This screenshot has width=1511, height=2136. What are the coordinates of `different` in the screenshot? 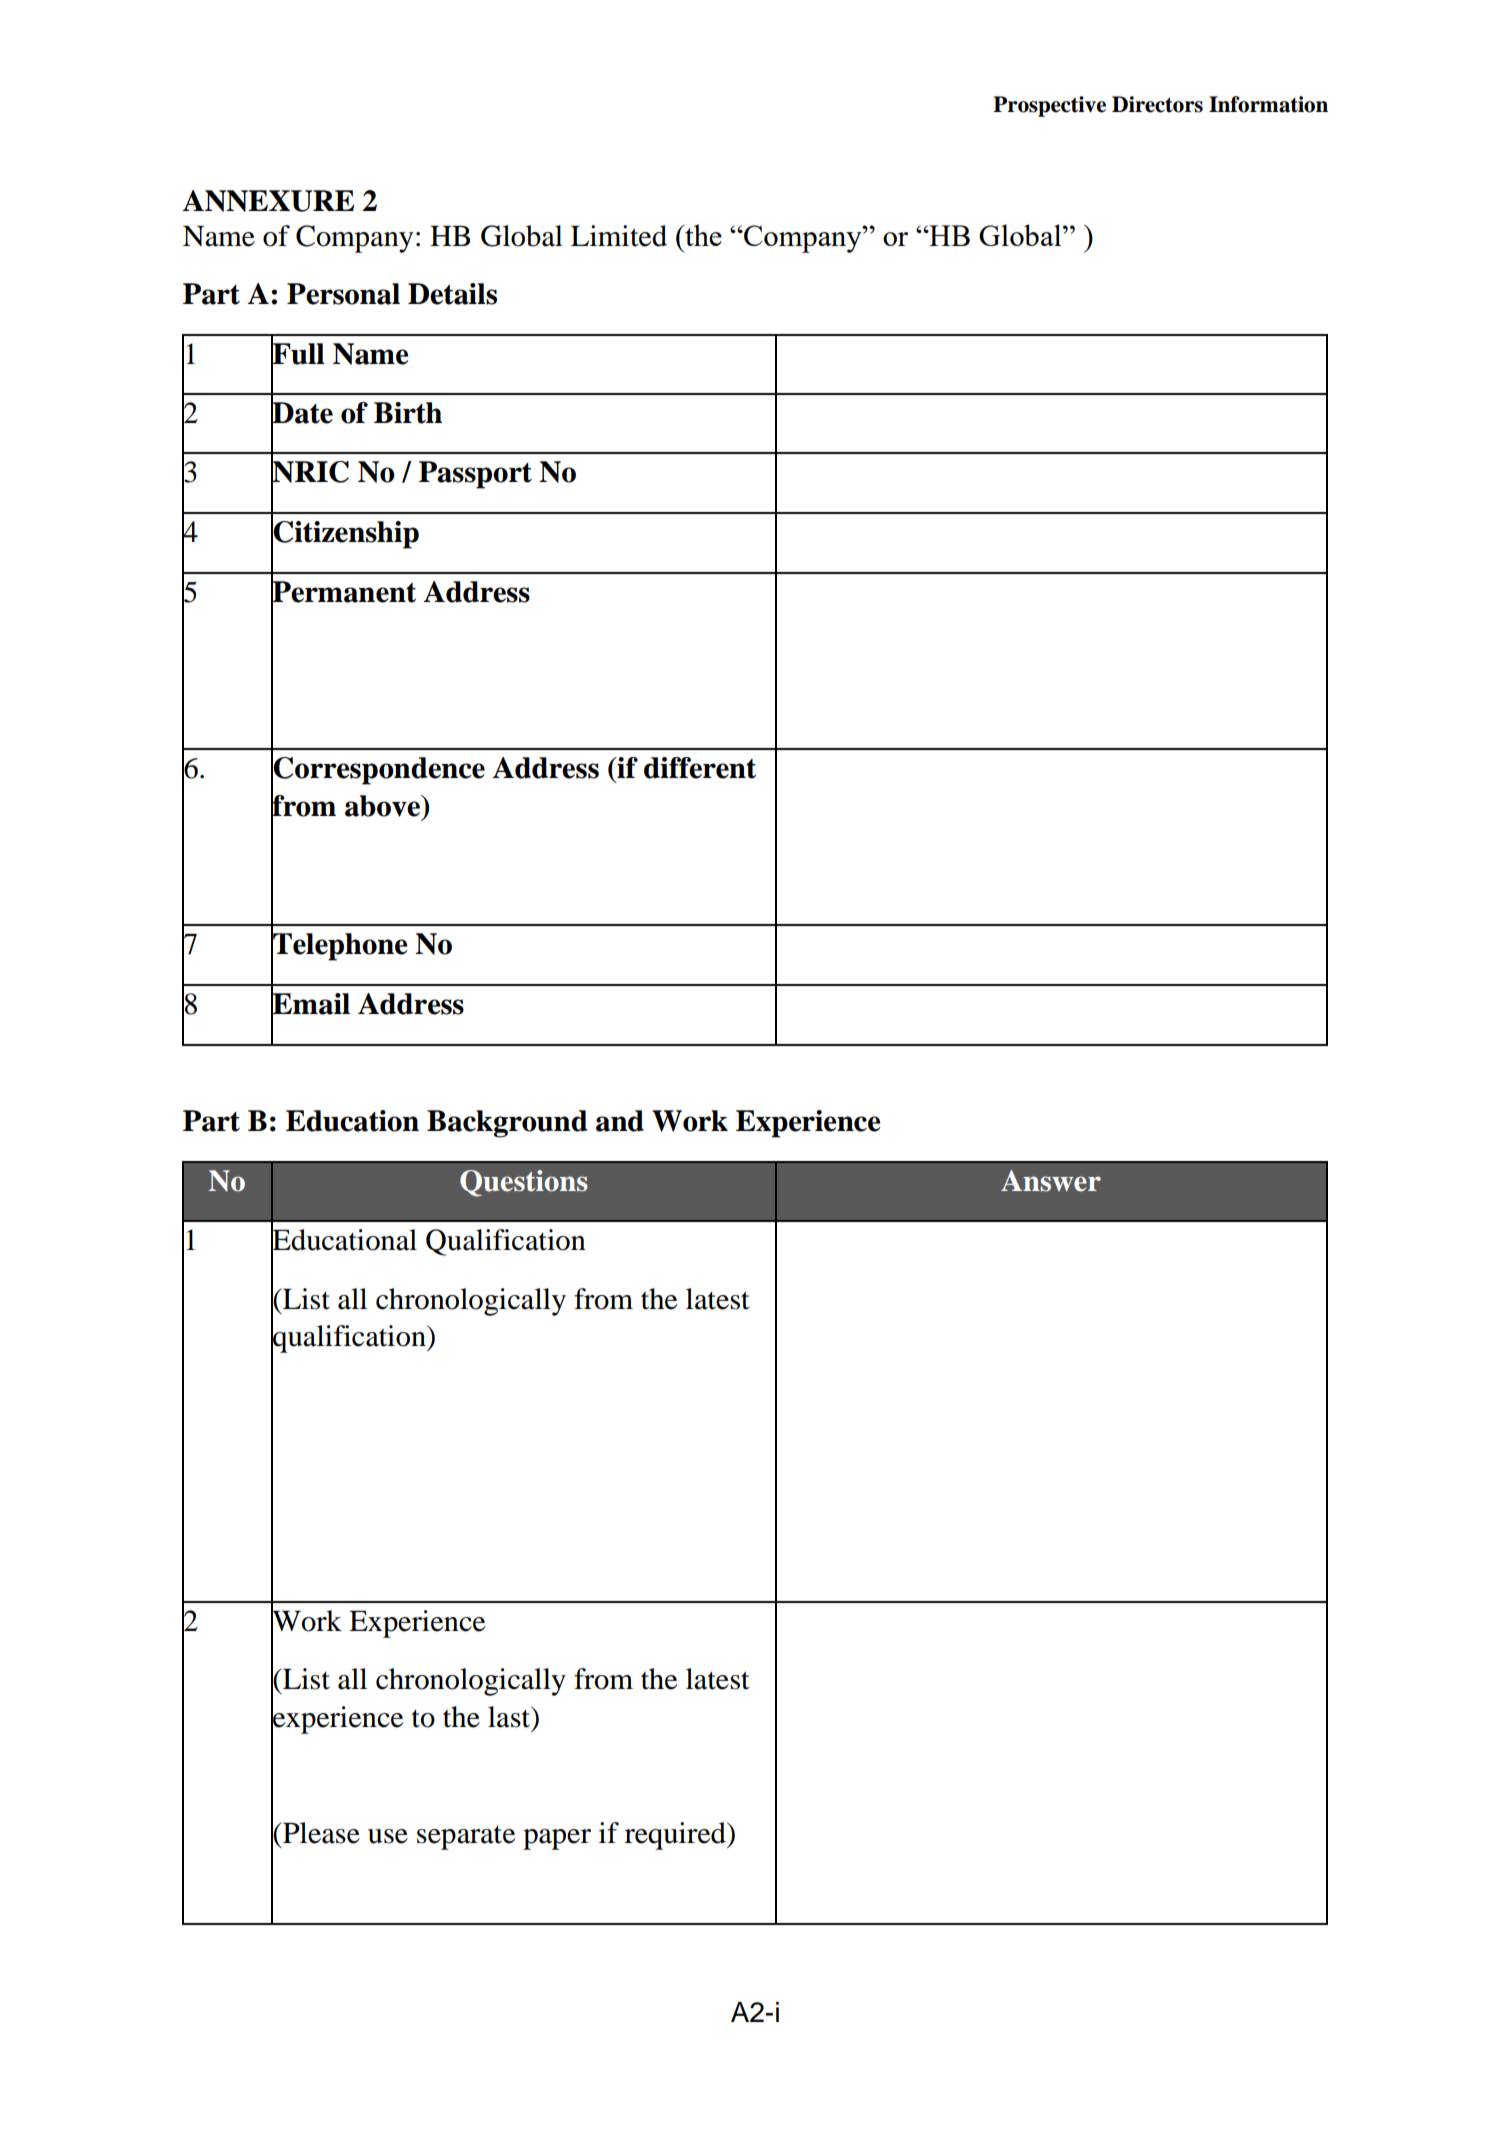 It's located at (700, 768).
